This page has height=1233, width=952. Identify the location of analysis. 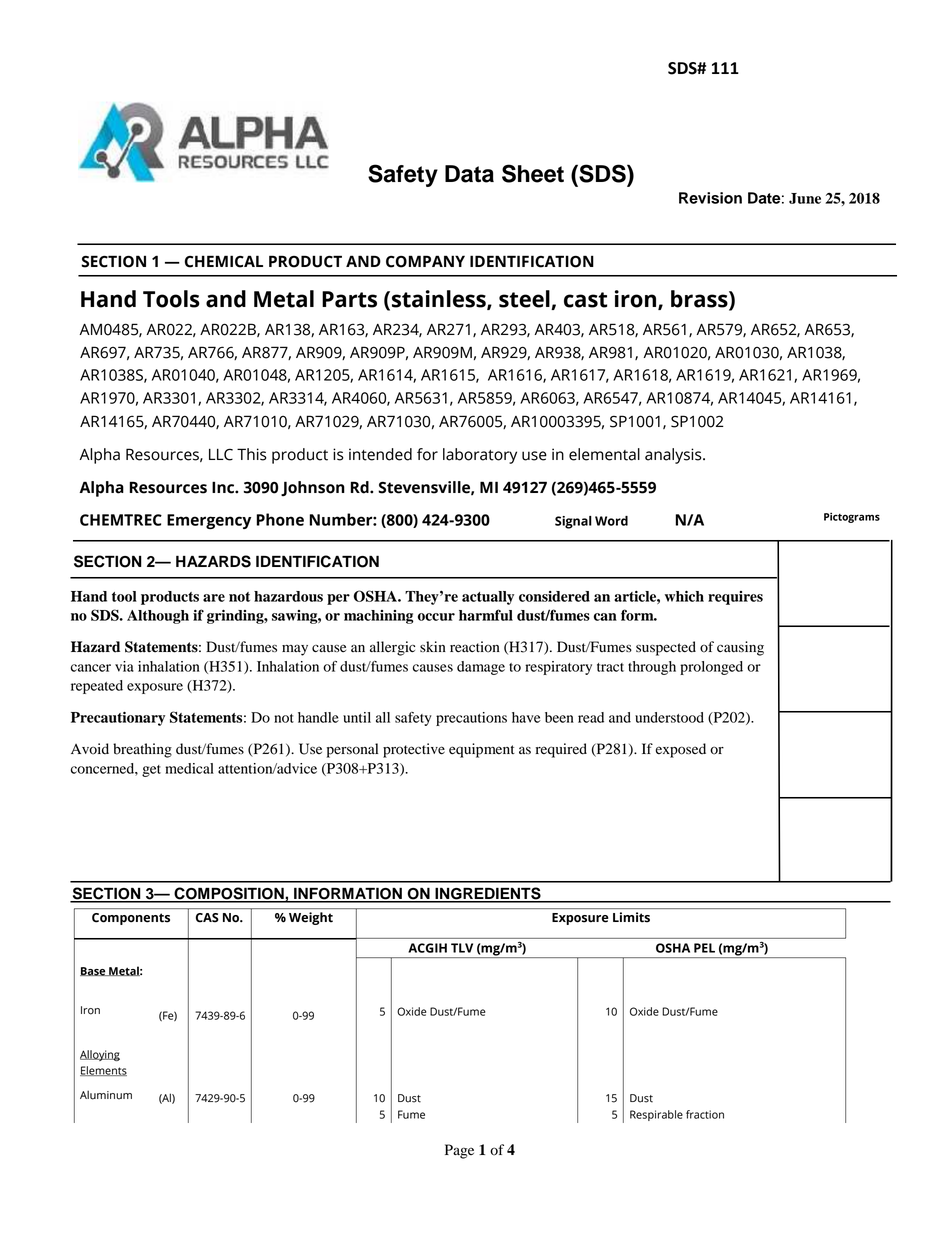
(674, 456).
